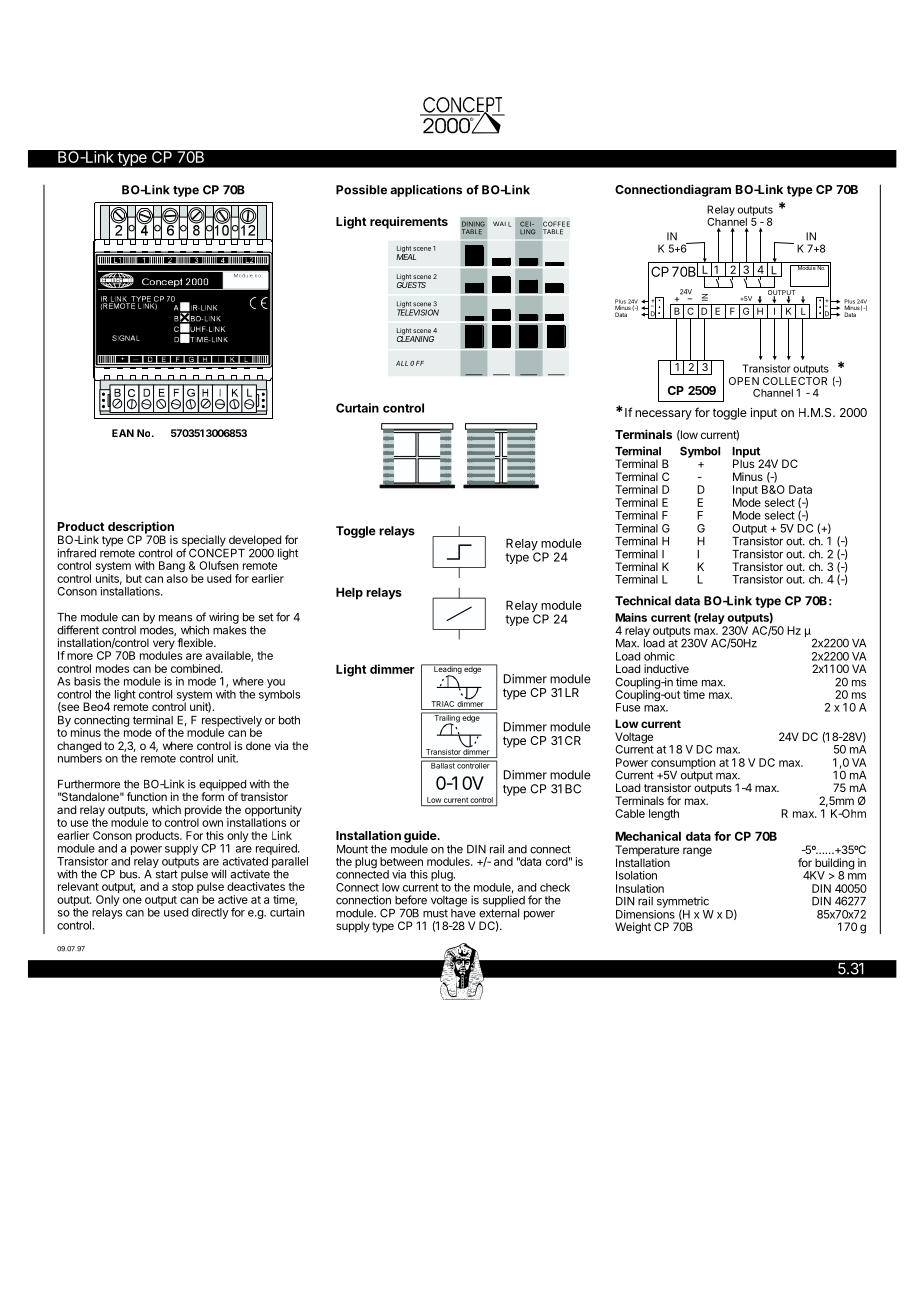  What do you see at coordinates (361, 190) in the page?
I see `Possible` at bounding box center [361, 190].
